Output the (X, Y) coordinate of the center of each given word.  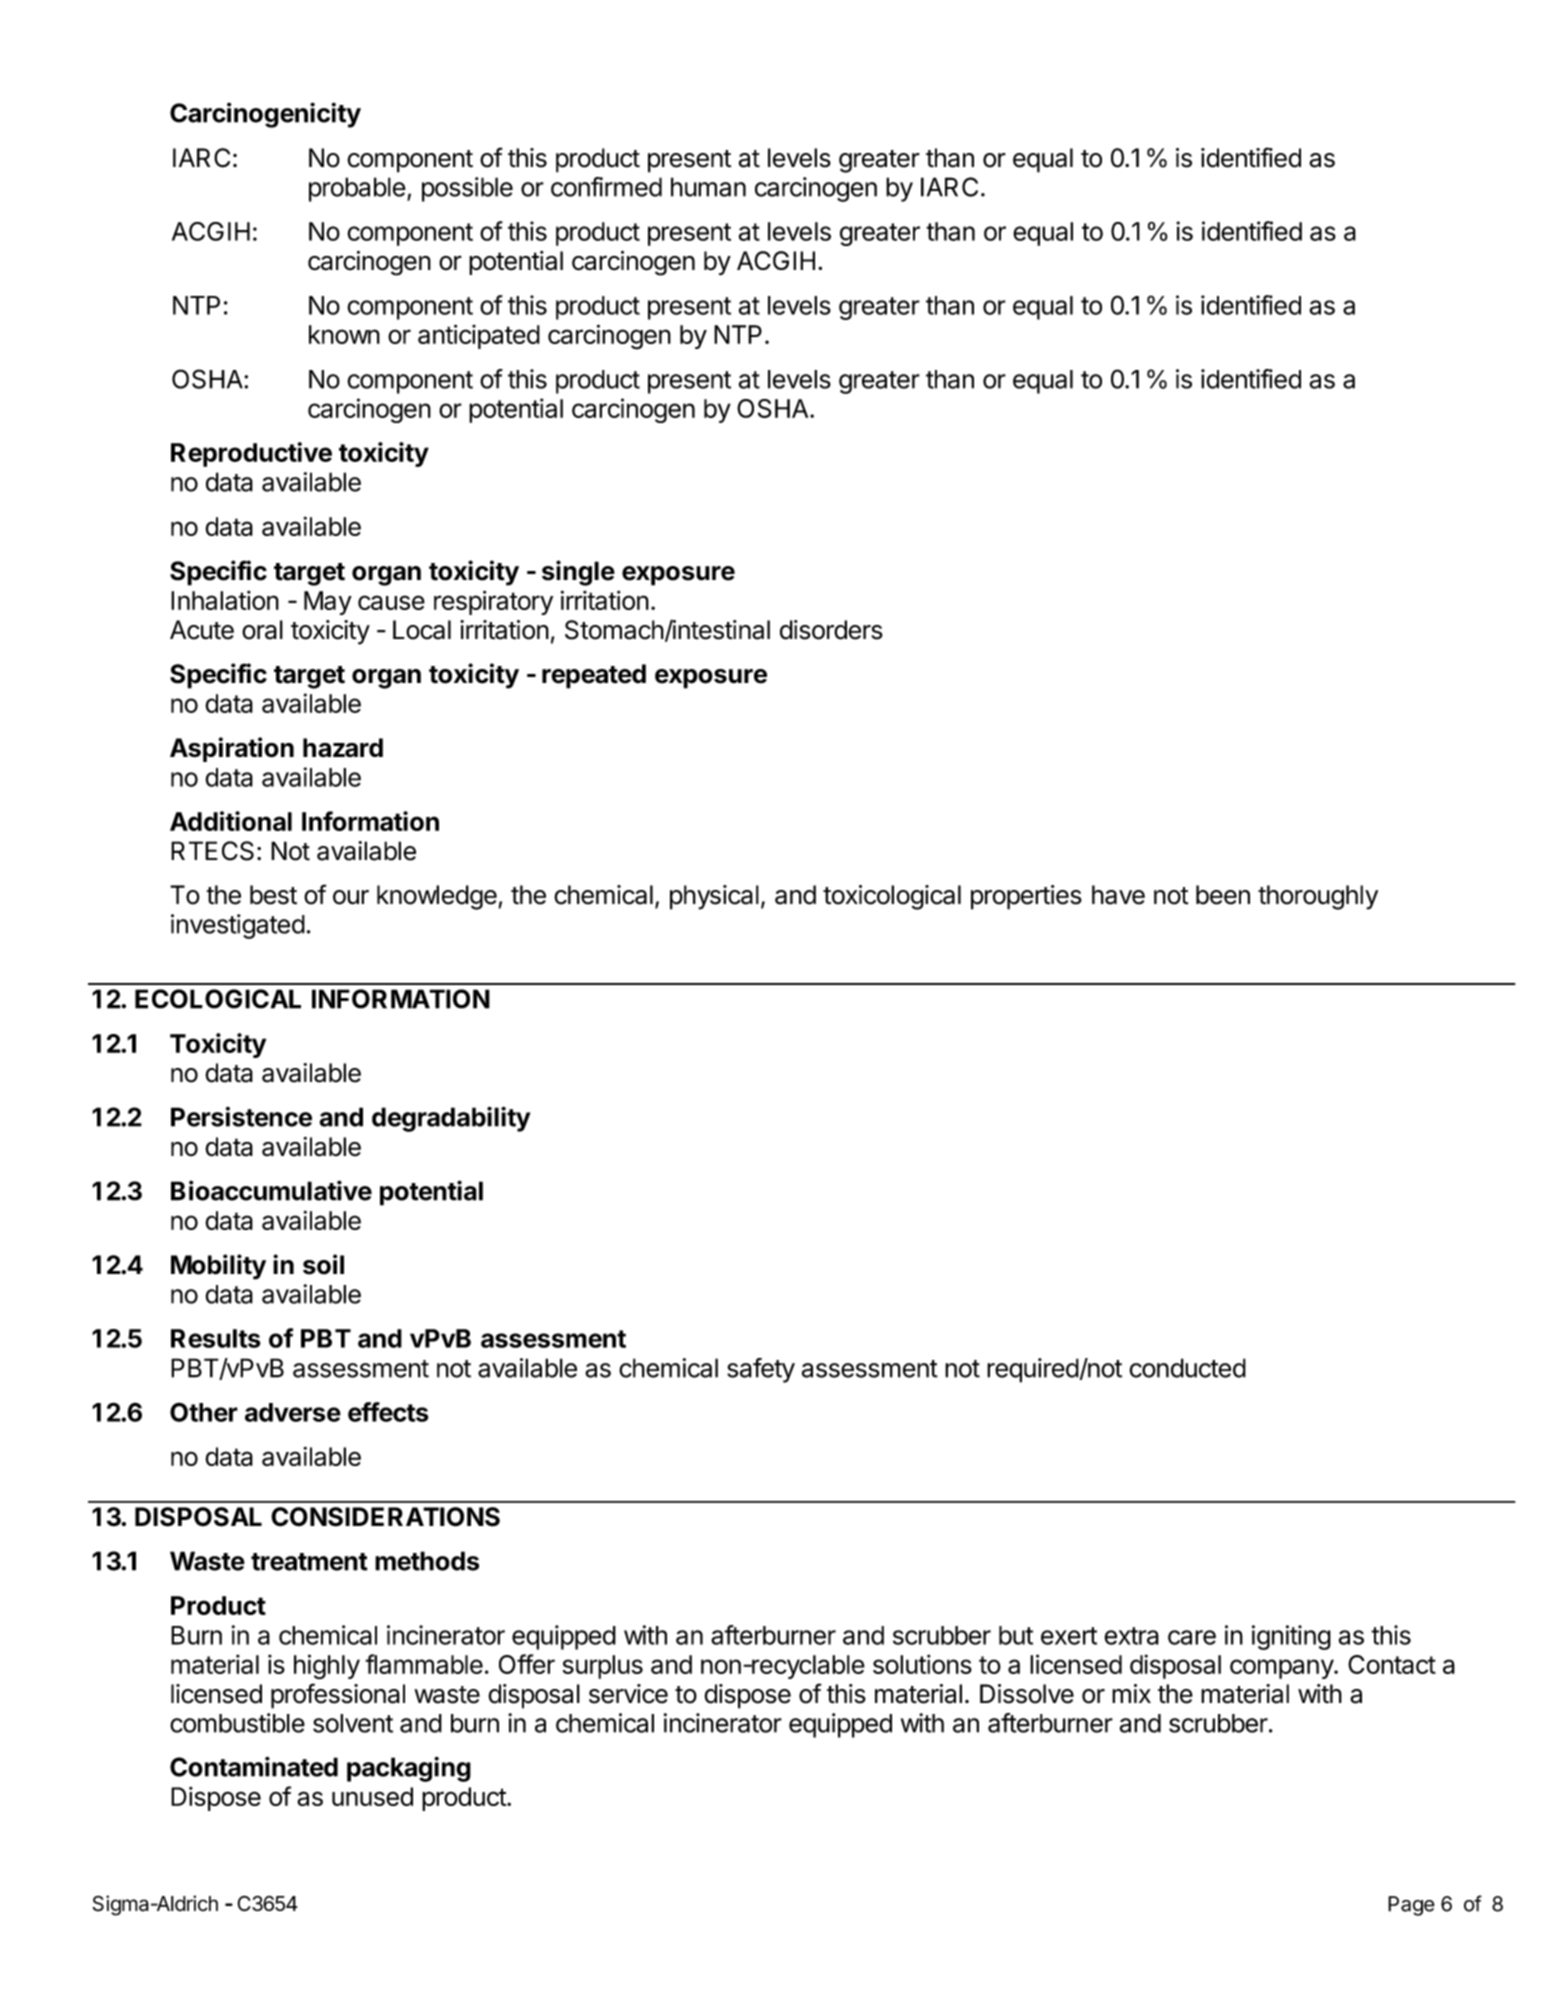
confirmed (606, 187)
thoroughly (1318, 897)
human (708, 187)
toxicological (892, 897)
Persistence (241, 1117)
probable (357, 189)
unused (372, 1796)
